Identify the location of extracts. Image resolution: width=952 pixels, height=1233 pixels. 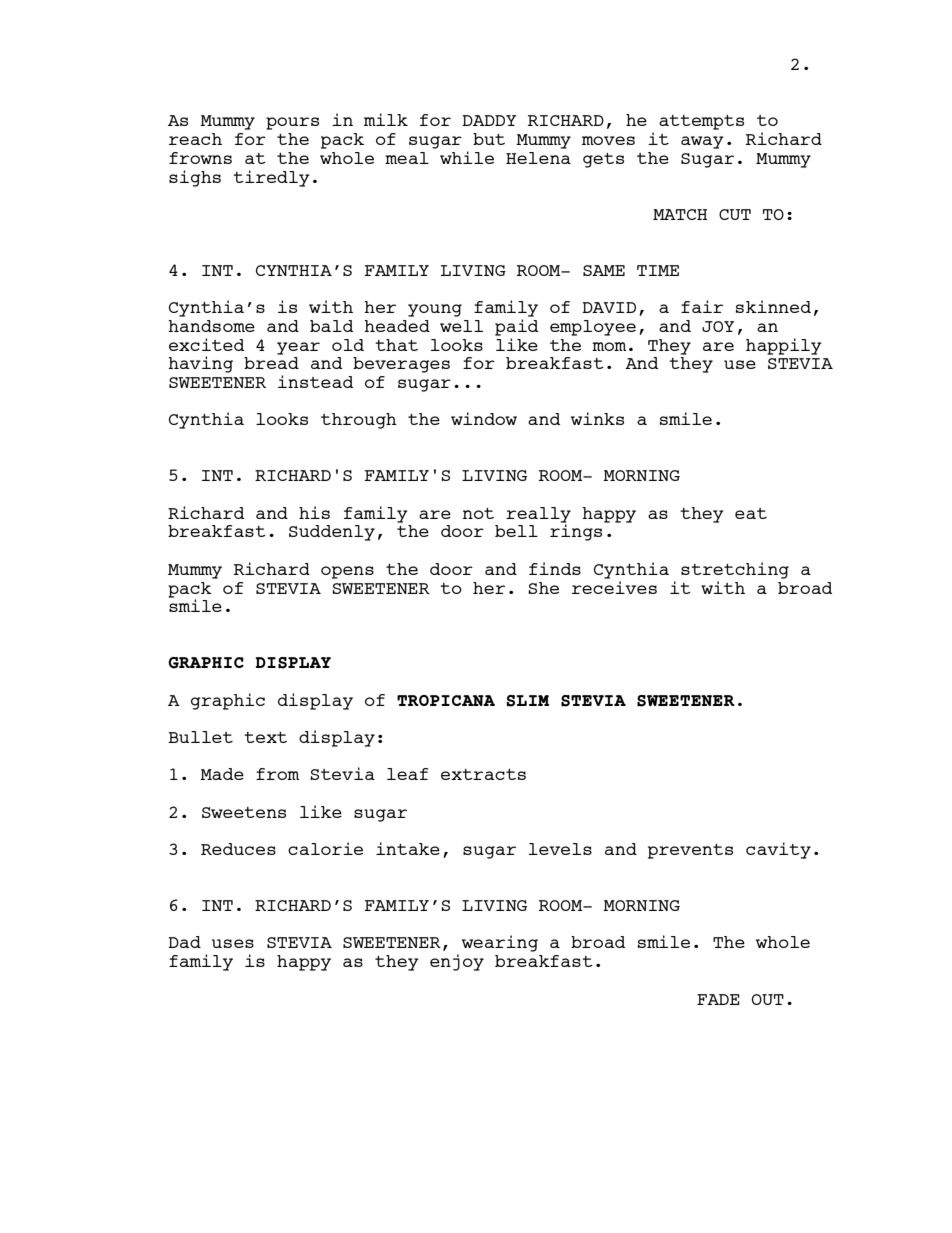
(483, 774).
